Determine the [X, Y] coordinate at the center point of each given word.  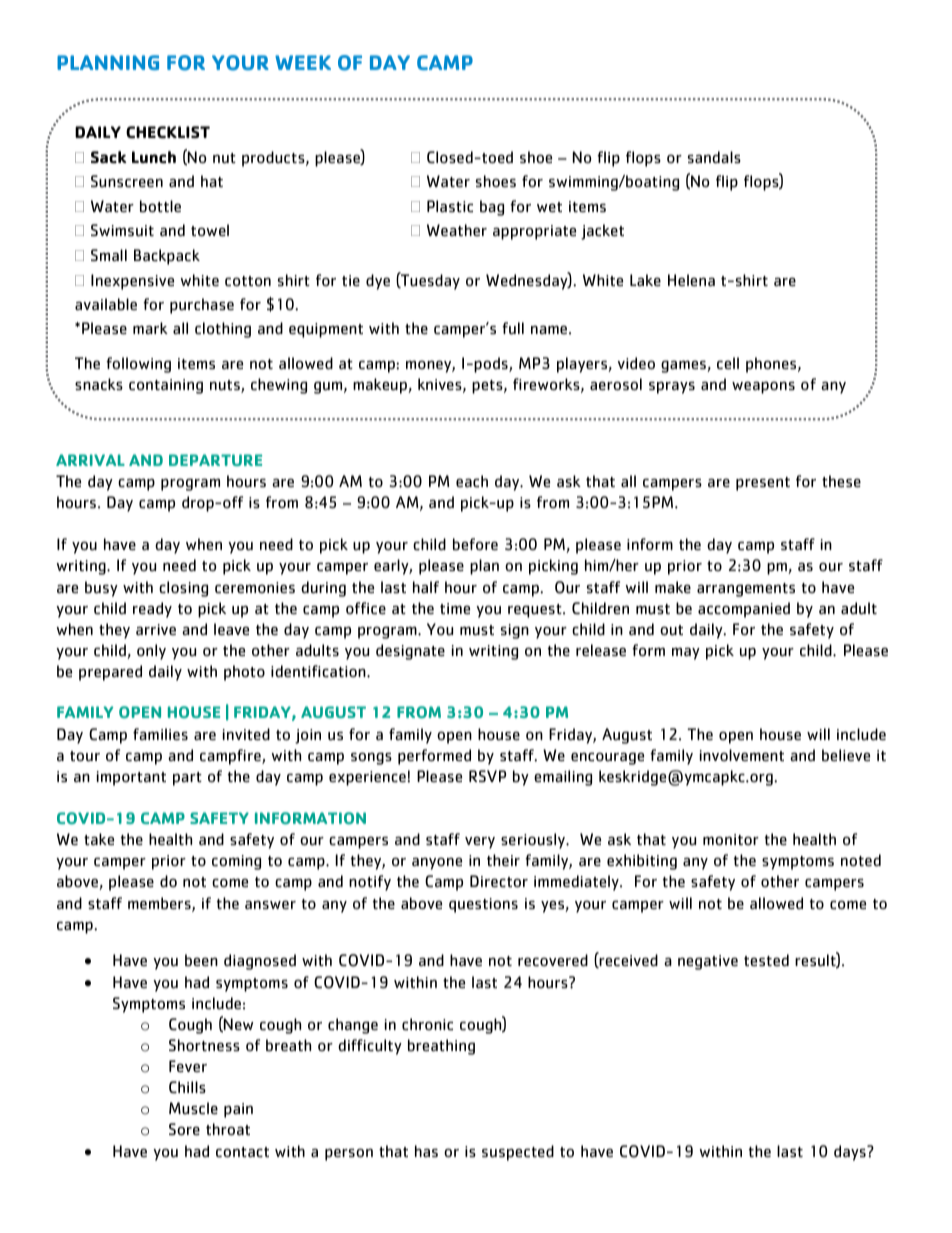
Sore [184, 1129]
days [851, 1153]
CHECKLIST [168, 132]
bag [492, 208]
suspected [518, 1153]
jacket [602, 232]
